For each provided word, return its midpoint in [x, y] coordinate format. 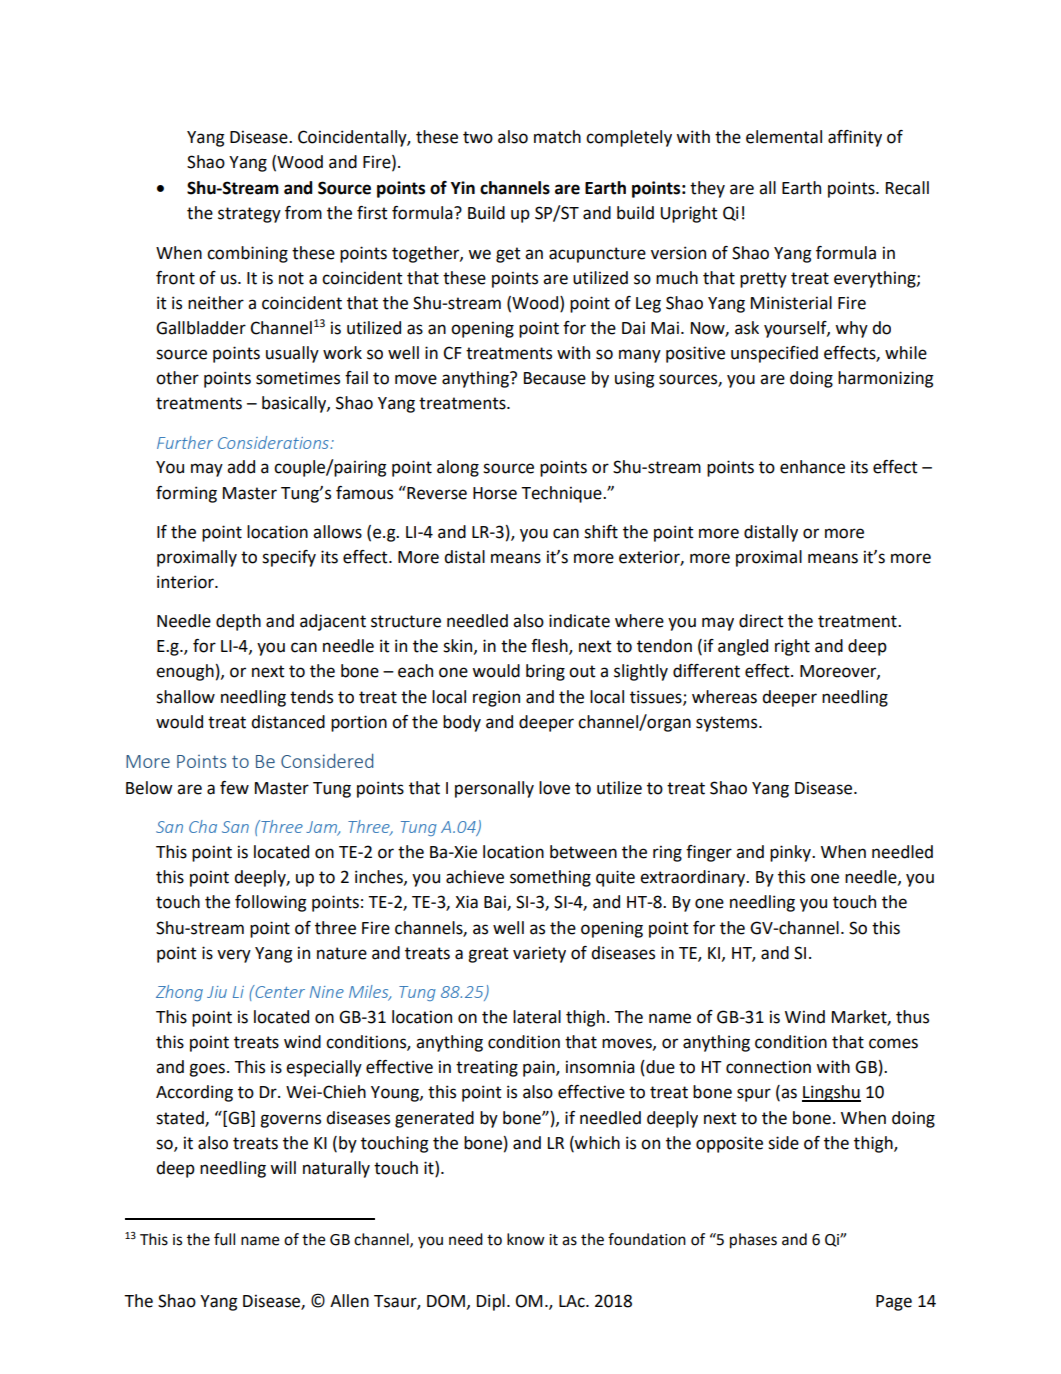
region [496, 698]
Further [185, 442]
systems [728, 724]
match [557, 137]
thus [912, 1017]
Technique [562, 494]
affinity [855, 138]
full [224, 1239]
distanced [288, 722]
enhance [812, 467]
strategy [249, 215]
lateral [537, 1017]
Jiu [217, 992]
